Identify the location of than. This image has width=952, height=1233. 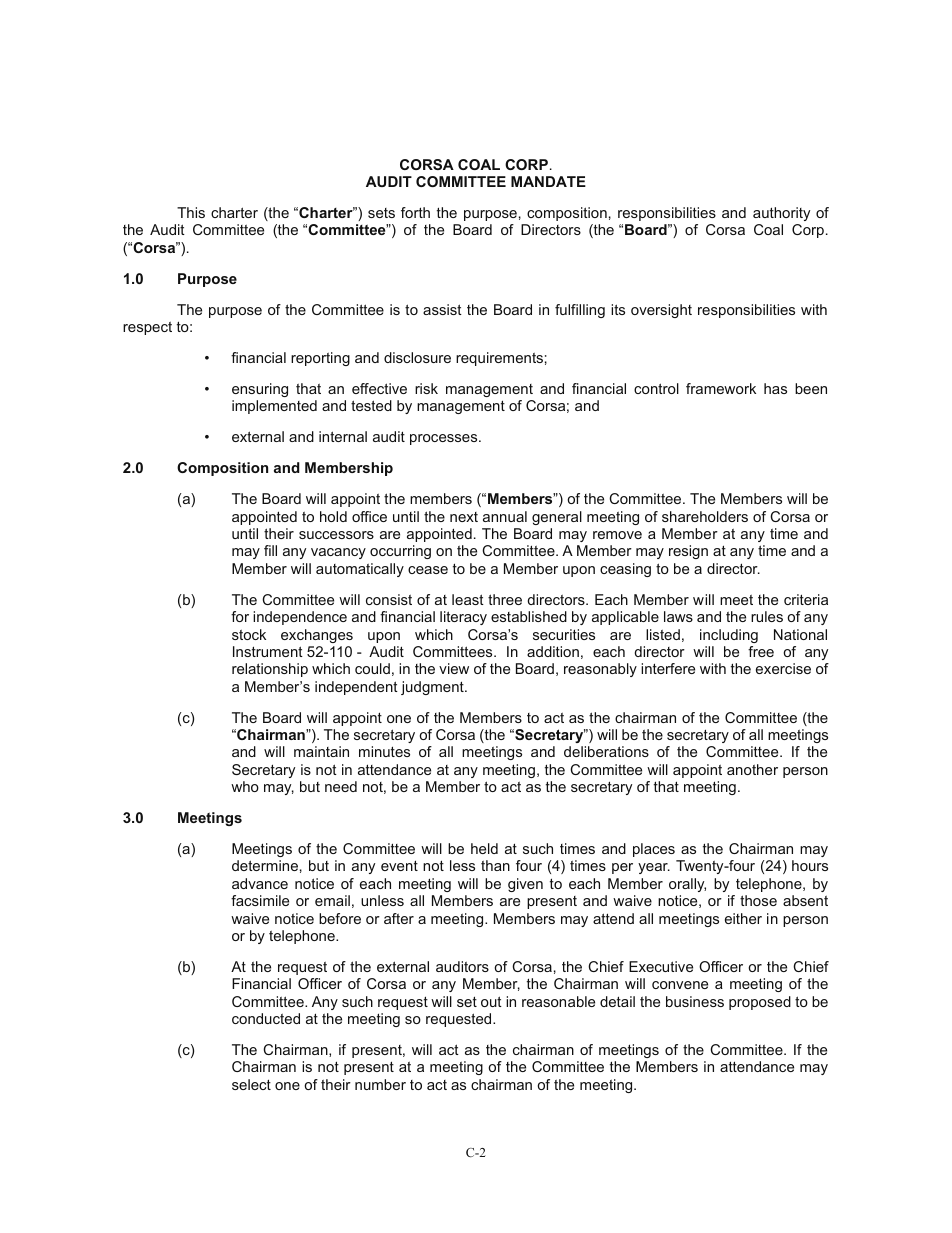
(495, 865).
